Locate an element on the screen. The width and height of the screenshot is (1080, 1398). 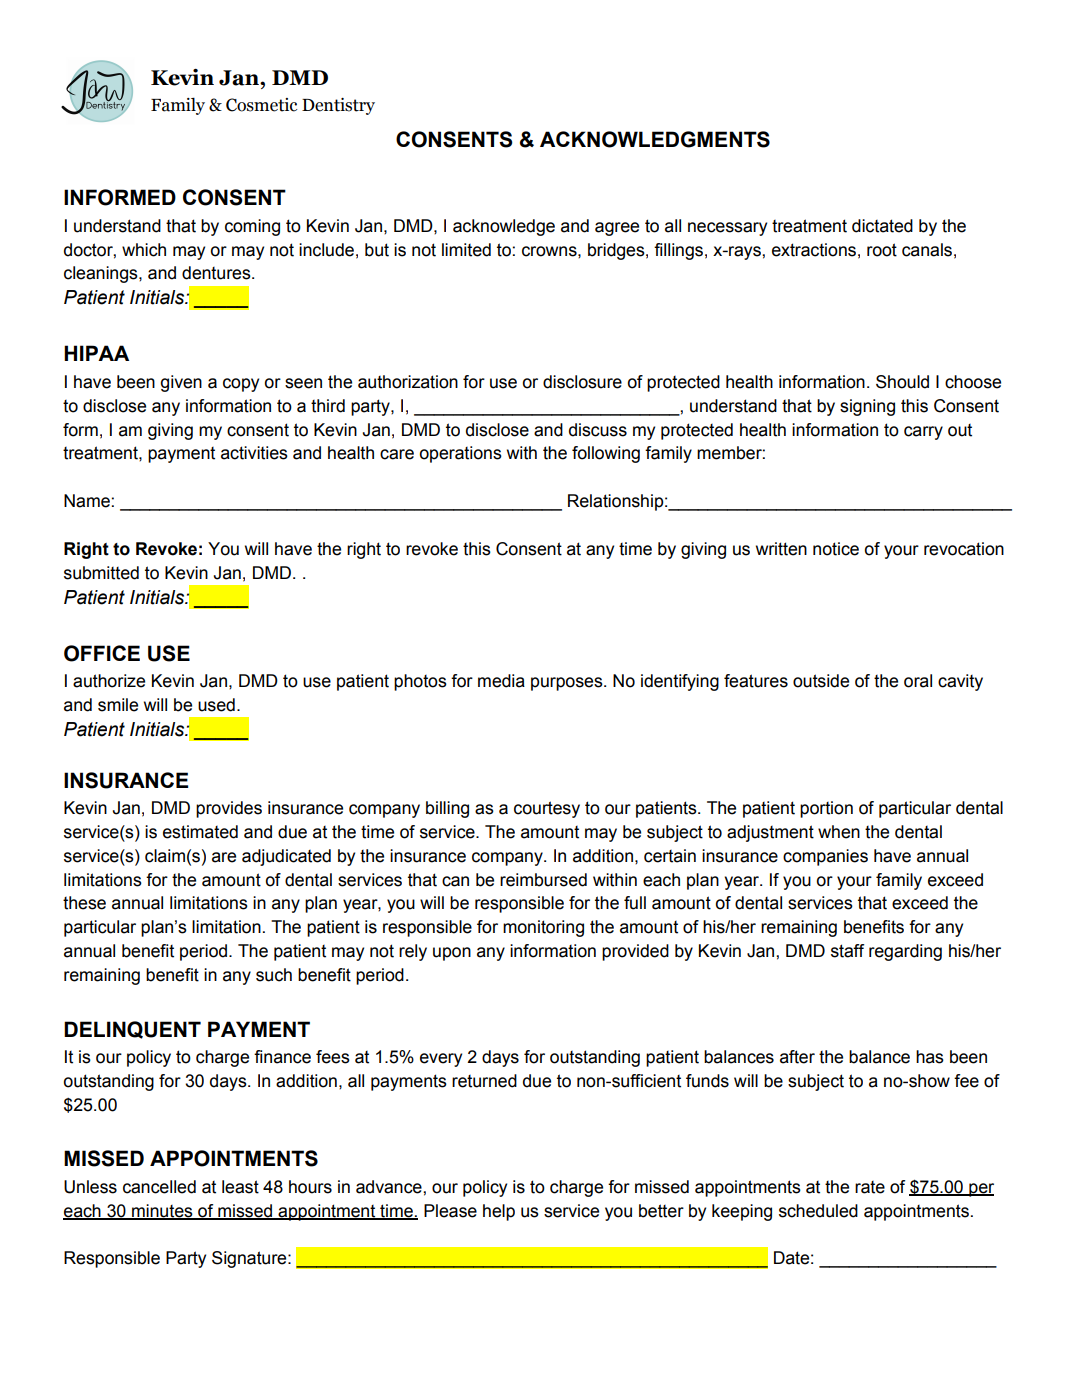
dictated is located at coordinates (882, 226).
